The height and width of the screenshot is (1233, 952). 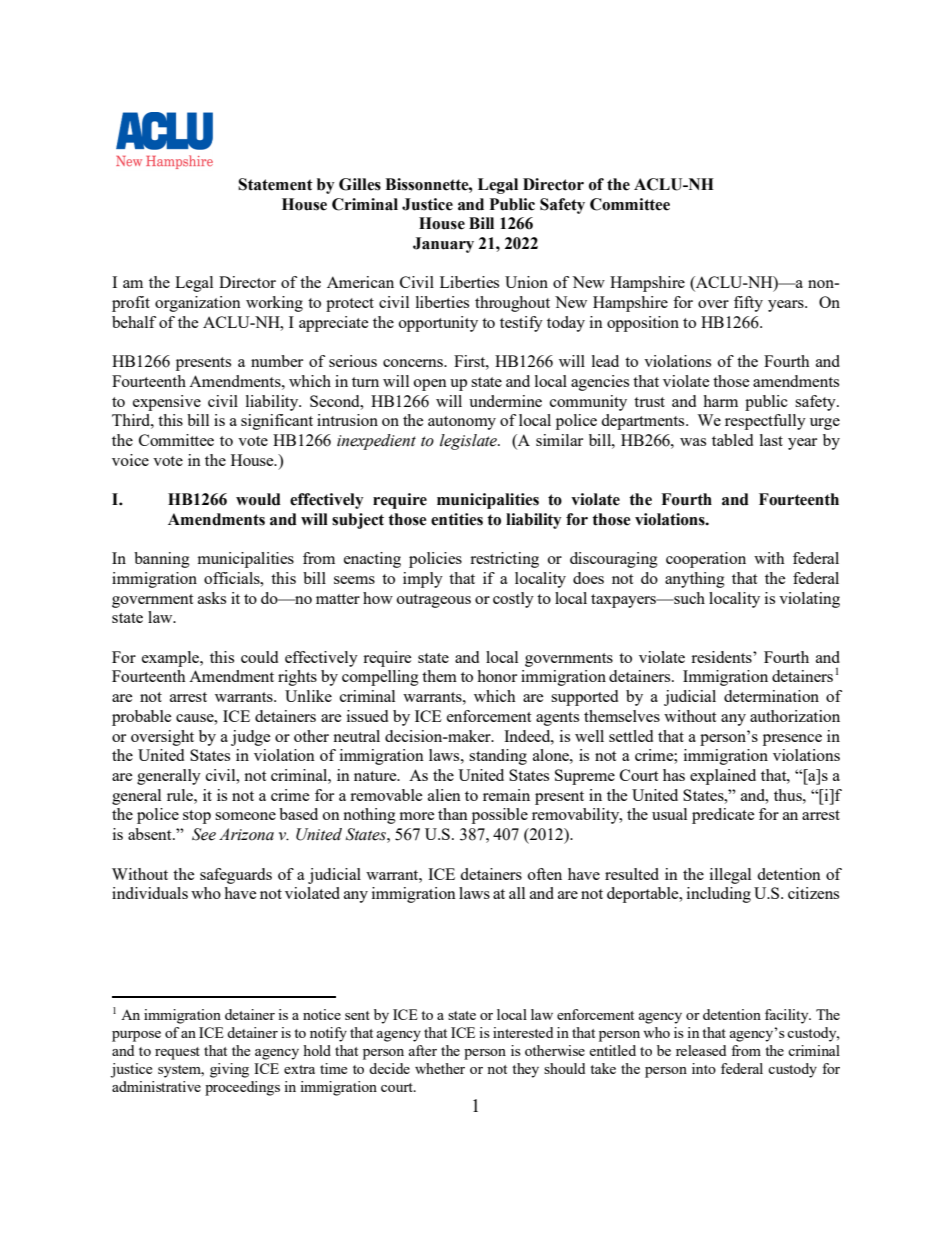 I want to click on standing, so click(x=498, y=757).
